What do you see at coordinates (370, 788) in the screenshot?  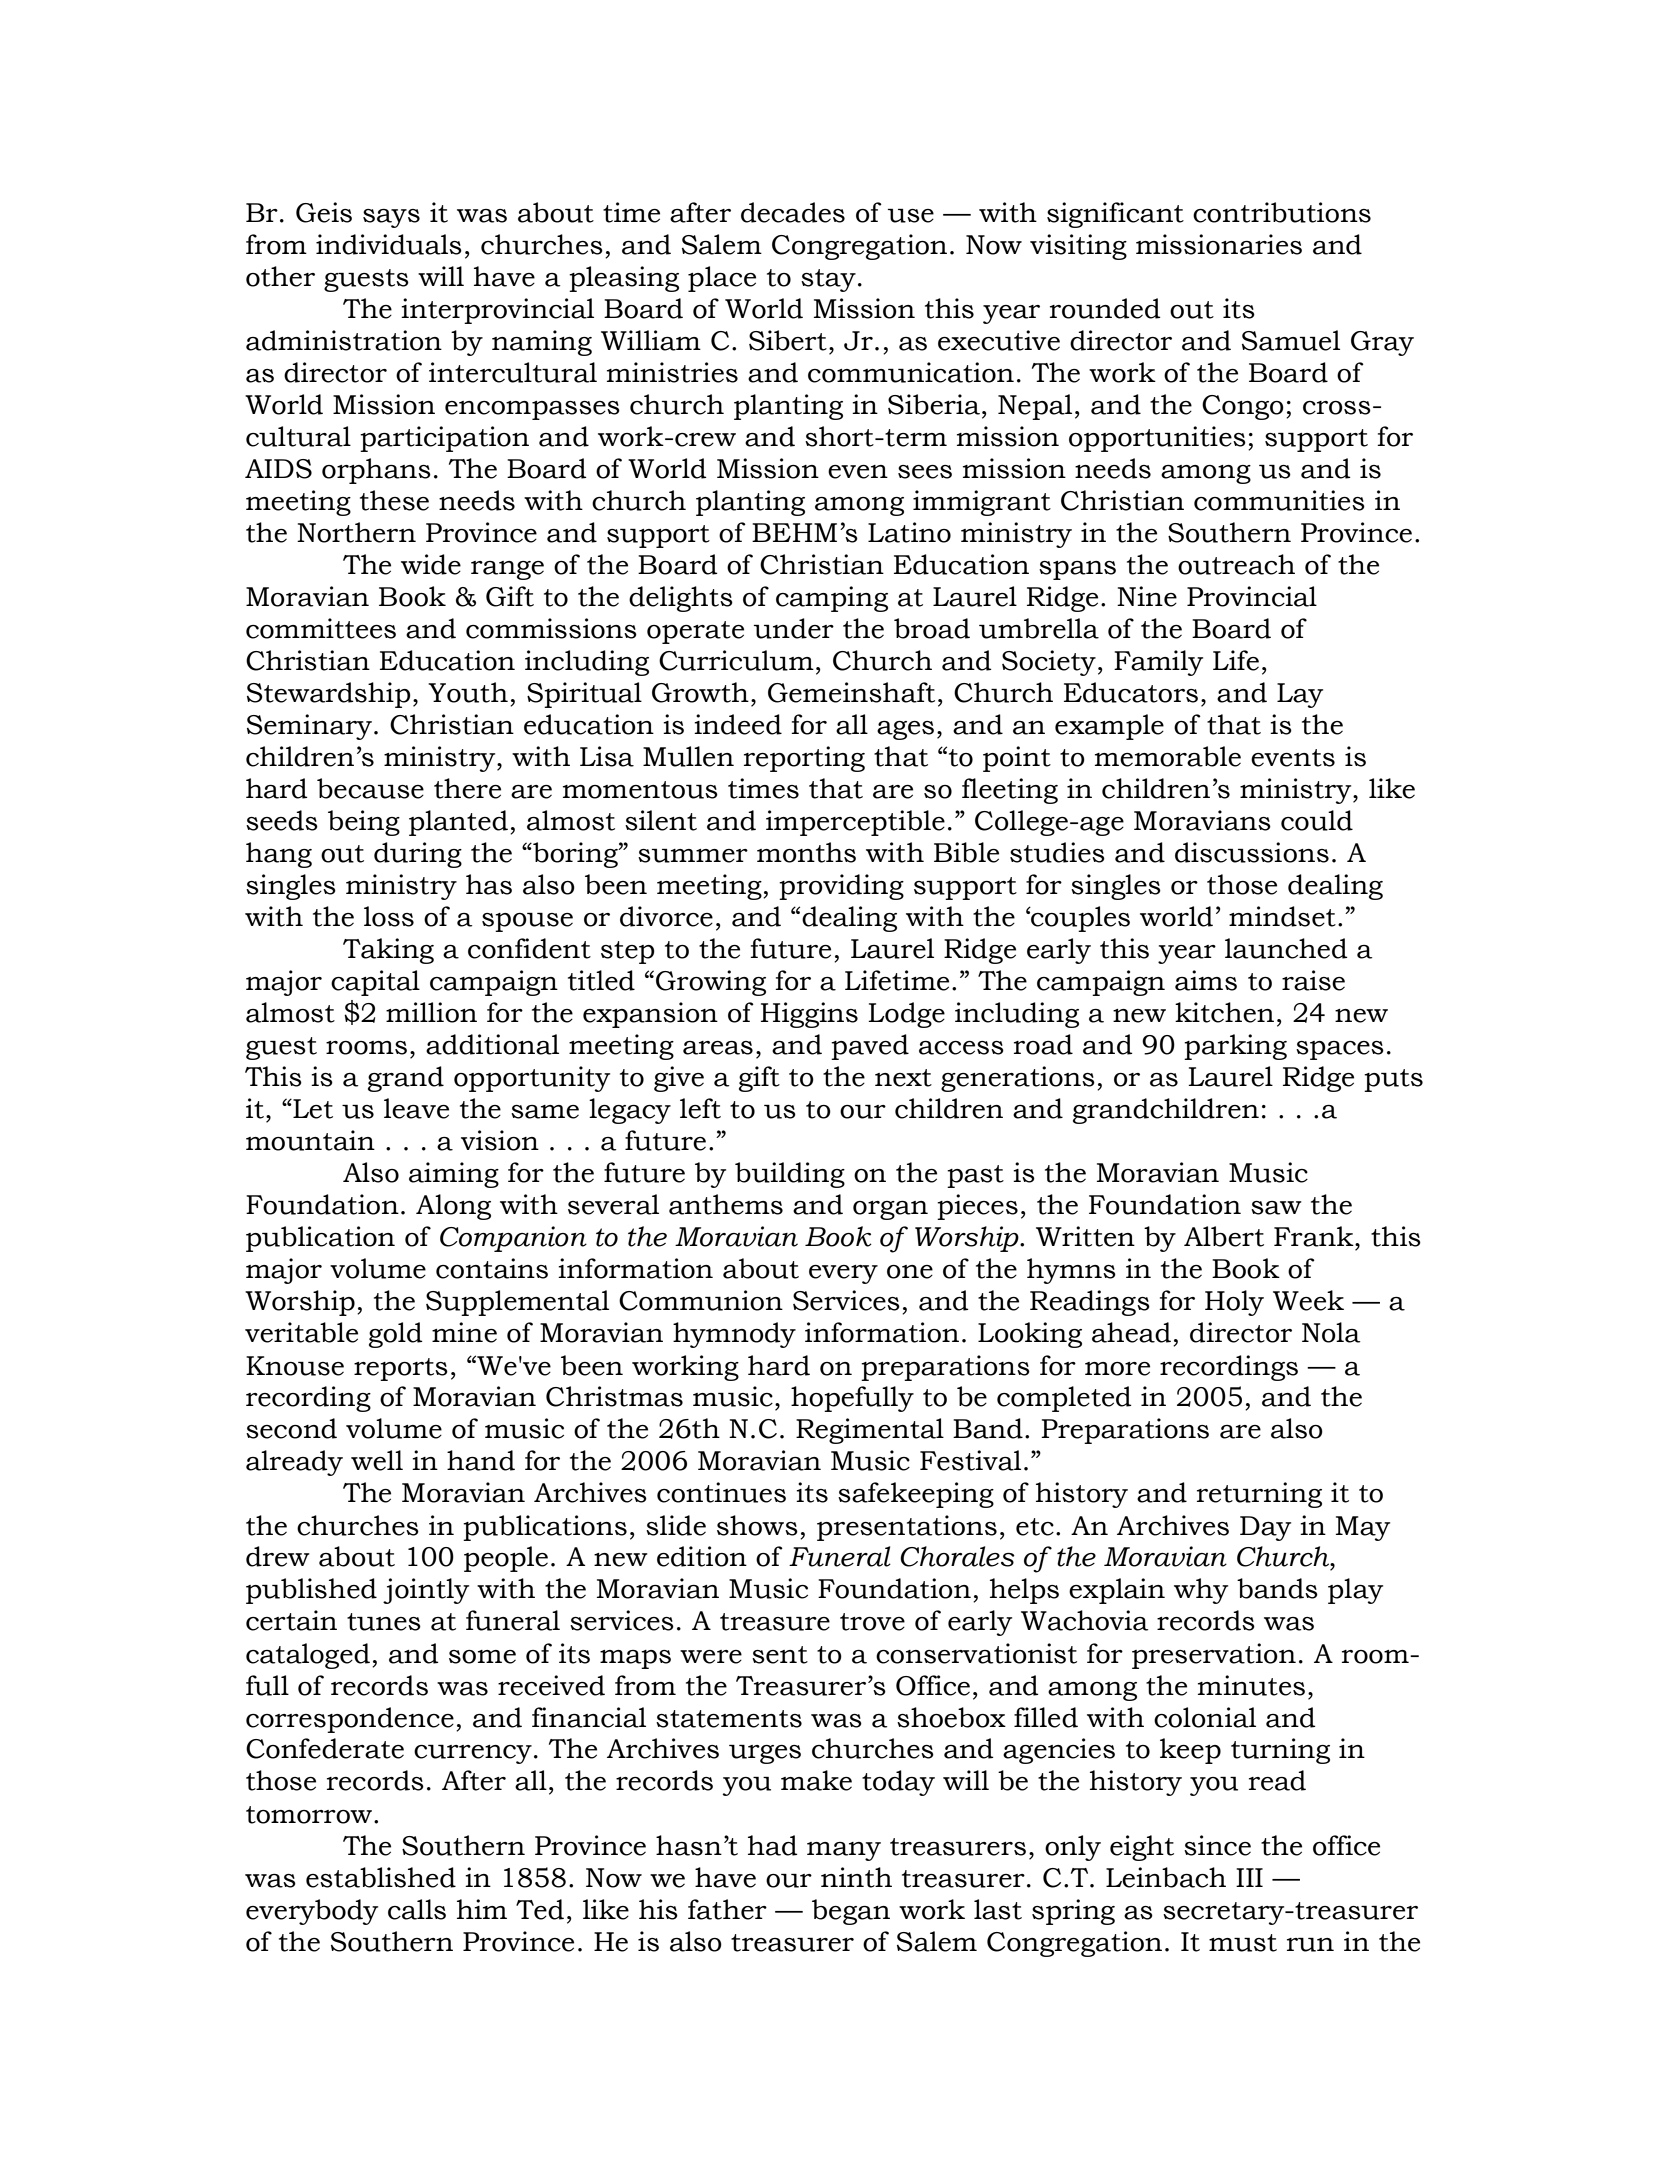 I see `because` at bounding box center [370, 788].
